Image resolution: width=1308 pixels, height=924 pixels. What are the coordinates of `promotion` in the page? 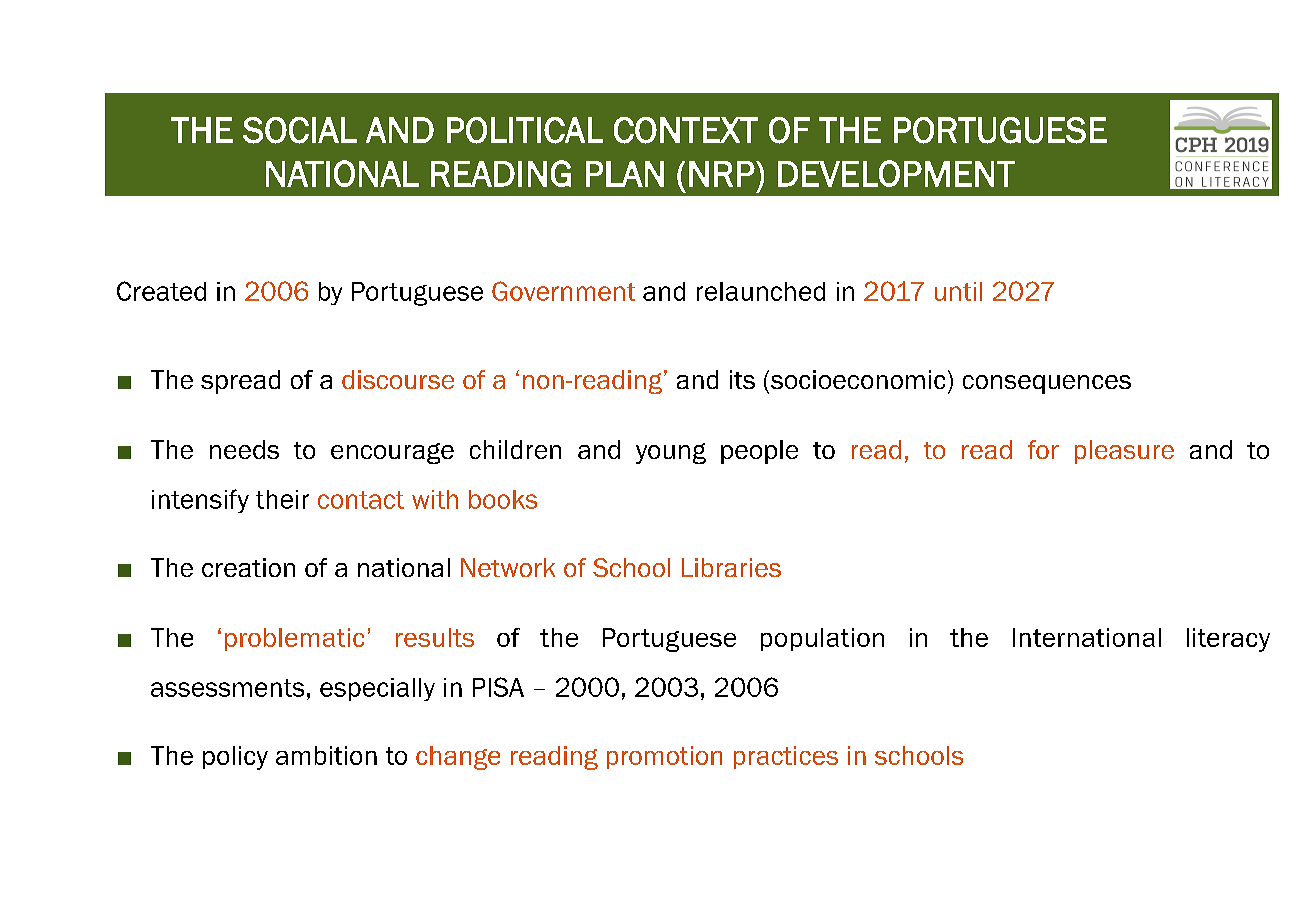 It's located at (664, 757).
